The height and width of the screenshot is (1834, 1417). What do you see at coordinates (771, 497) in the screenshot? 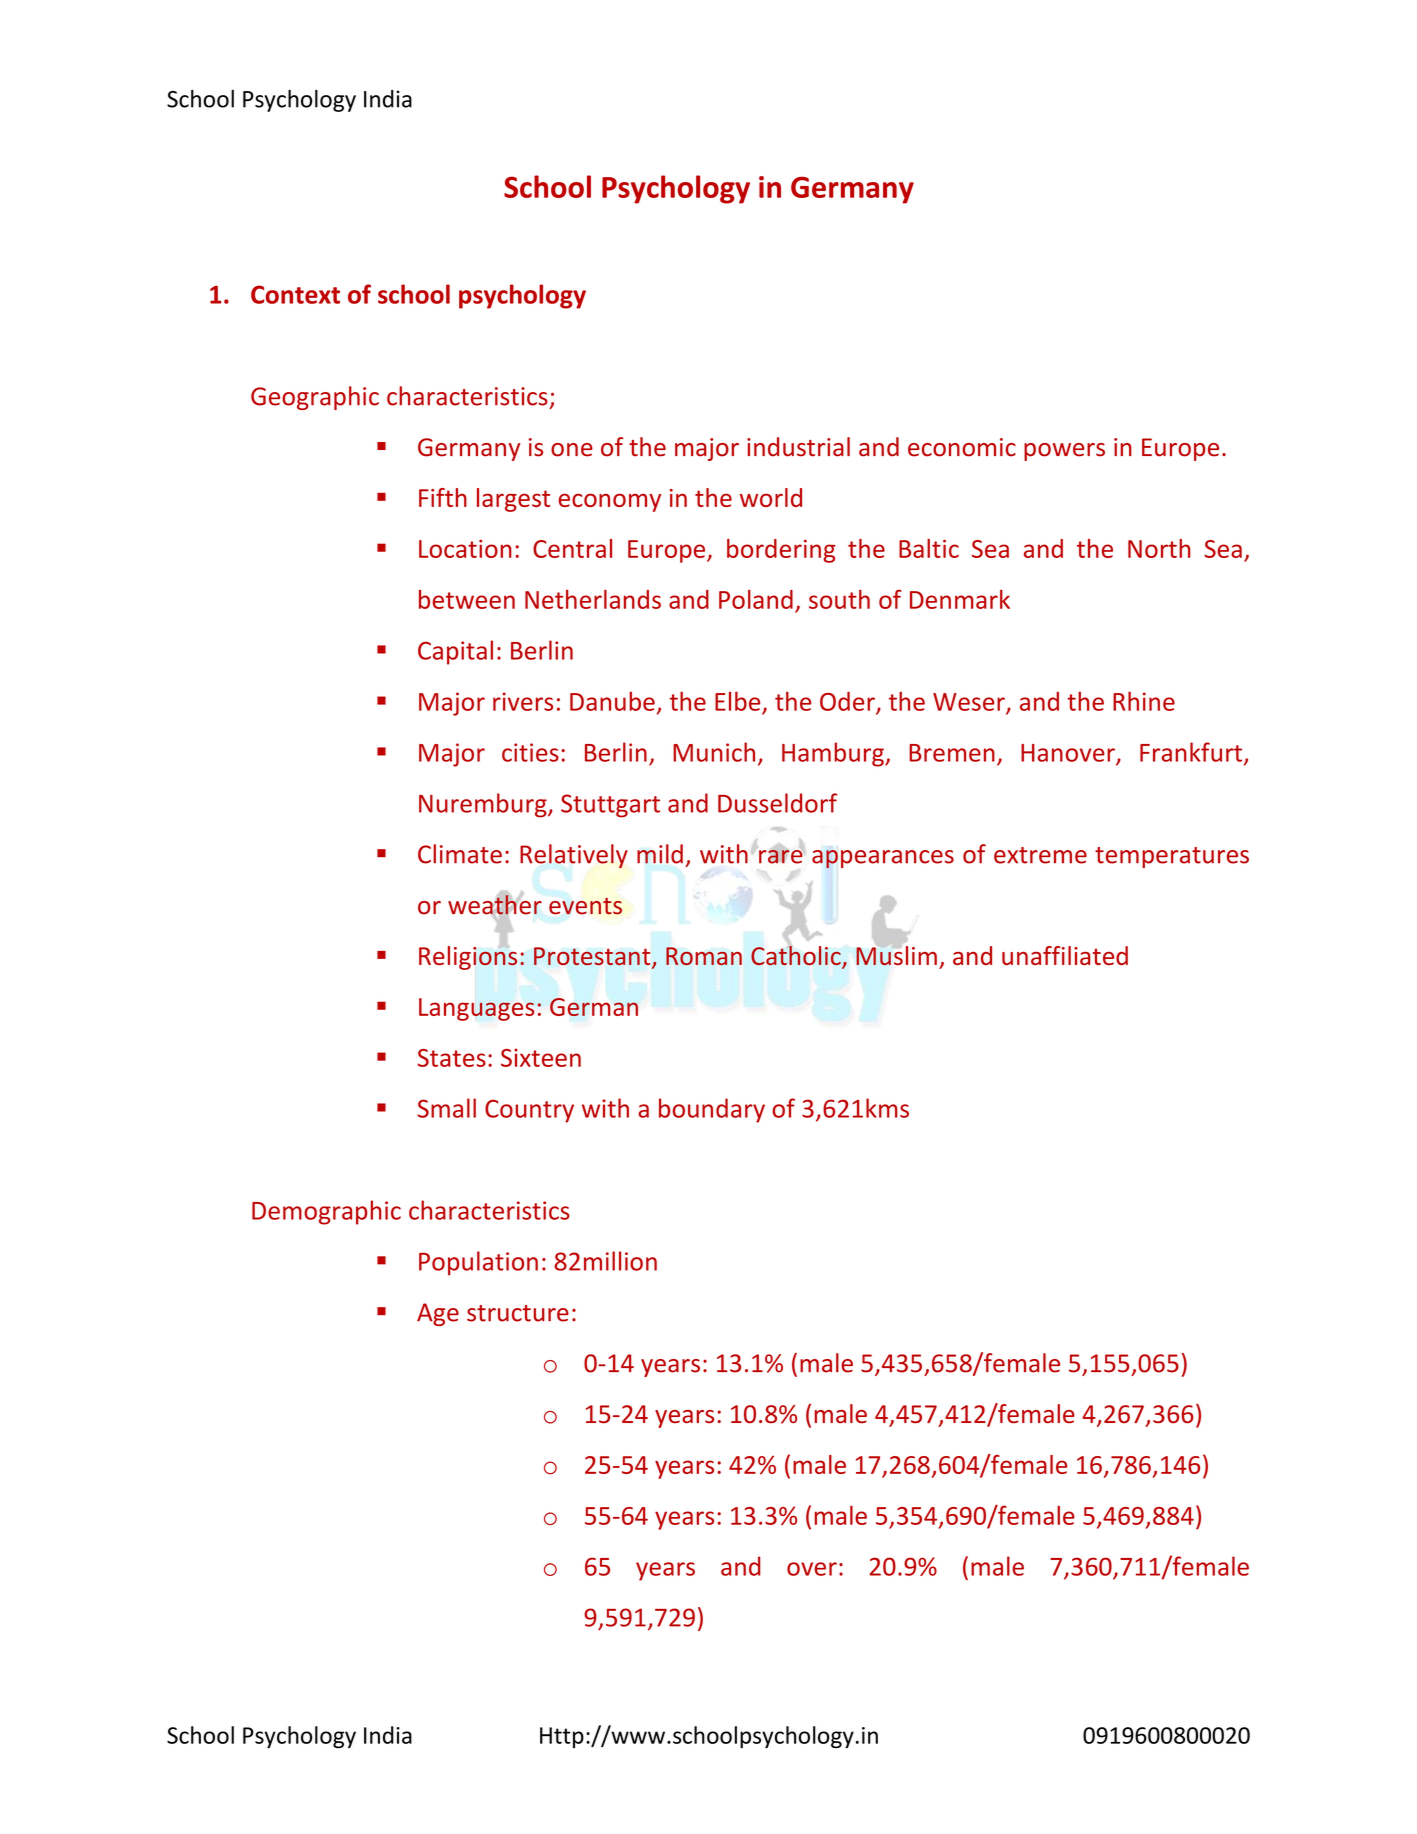
I see `world` at bounding box center [771, 497].
